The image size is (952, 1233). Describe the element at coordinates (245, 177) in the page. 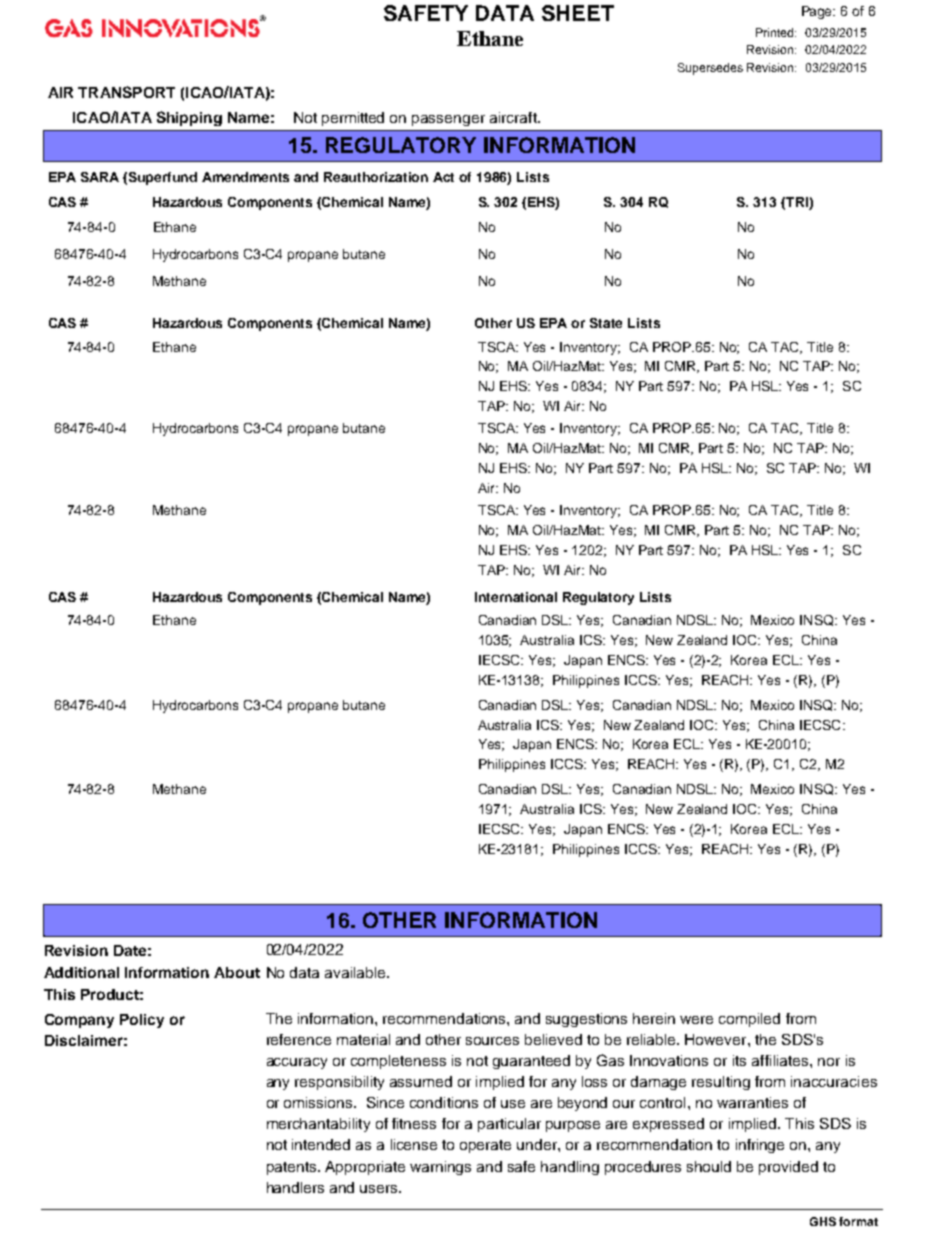

I see `Amendments` at that location.
